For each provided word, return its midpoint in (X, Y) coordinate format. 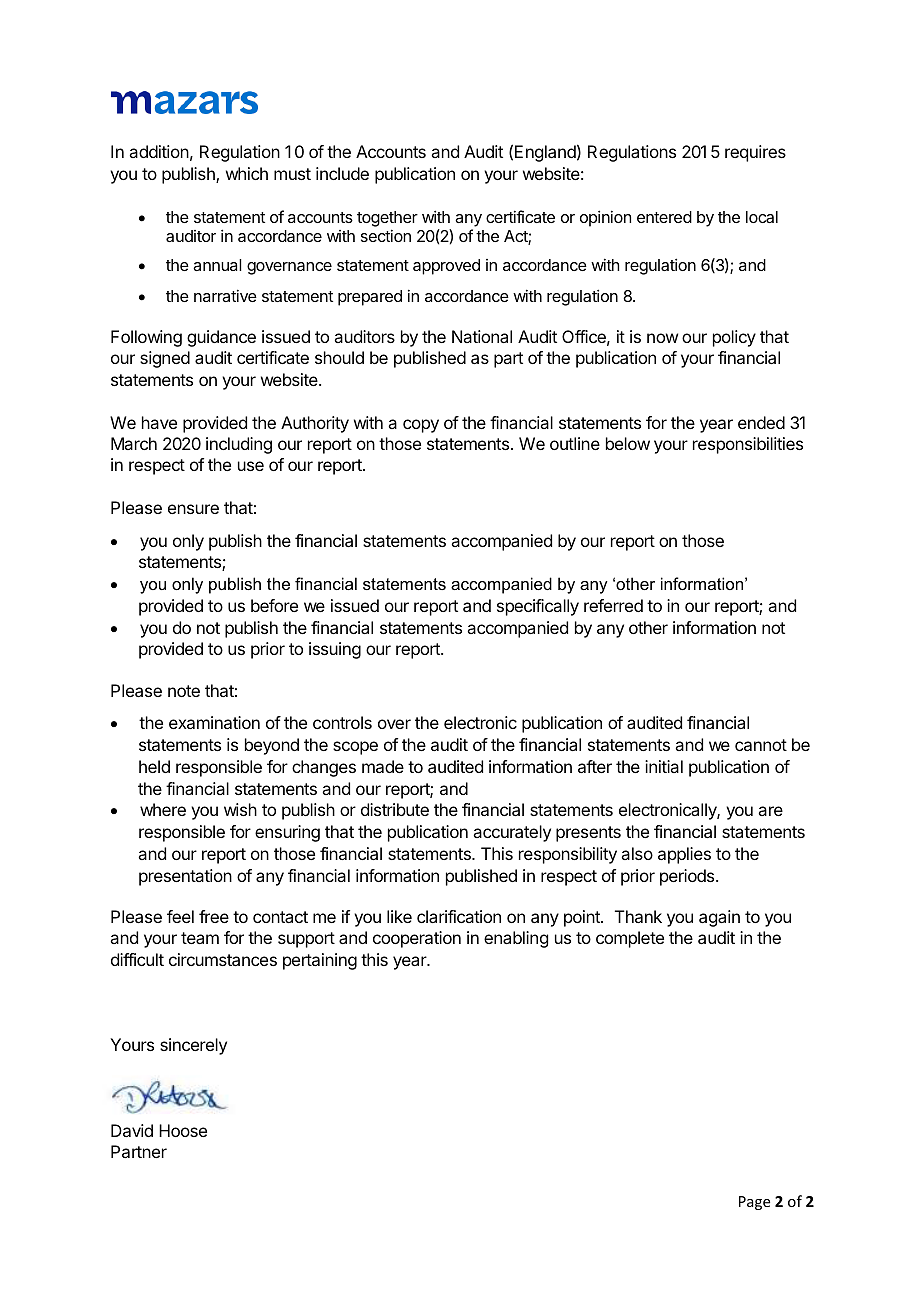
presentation (185, 877)
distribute (395, 809)
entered (664, 217)
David (132, 1130)
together (387, 219)
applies (684, 855)
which (247, 173)
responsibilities (748, 445)
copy (421, 426)
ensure (193, 509)
